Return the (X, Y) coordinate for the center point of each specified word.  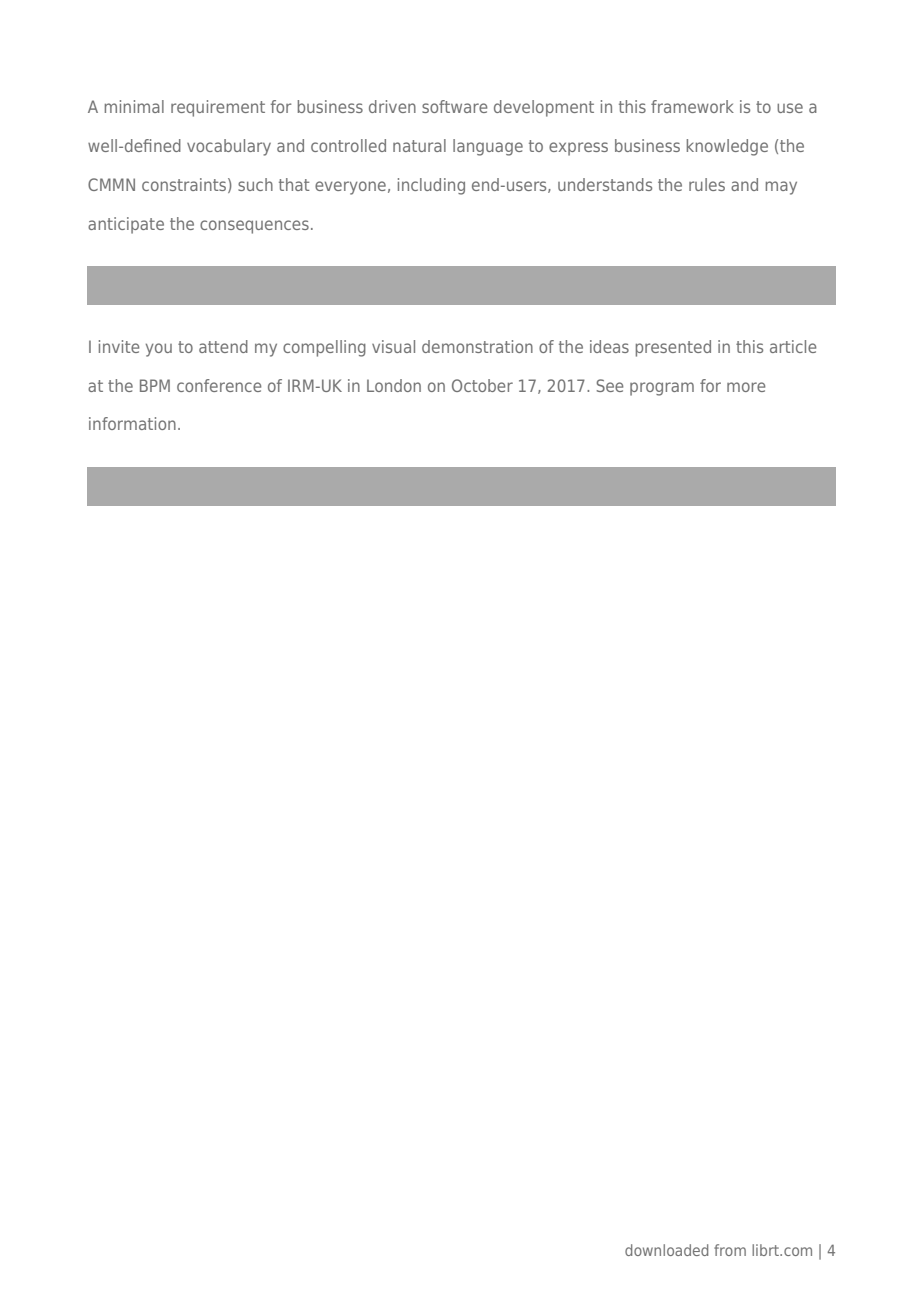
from (730, 1250)
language (488, 147)
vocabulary (229, 147)
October (482, 385)
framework (692, 106)
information (132, 423)
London (394, 385)
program (662, 389)
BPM (155, 385)
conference (219, 385)
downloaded (666, 1250)
